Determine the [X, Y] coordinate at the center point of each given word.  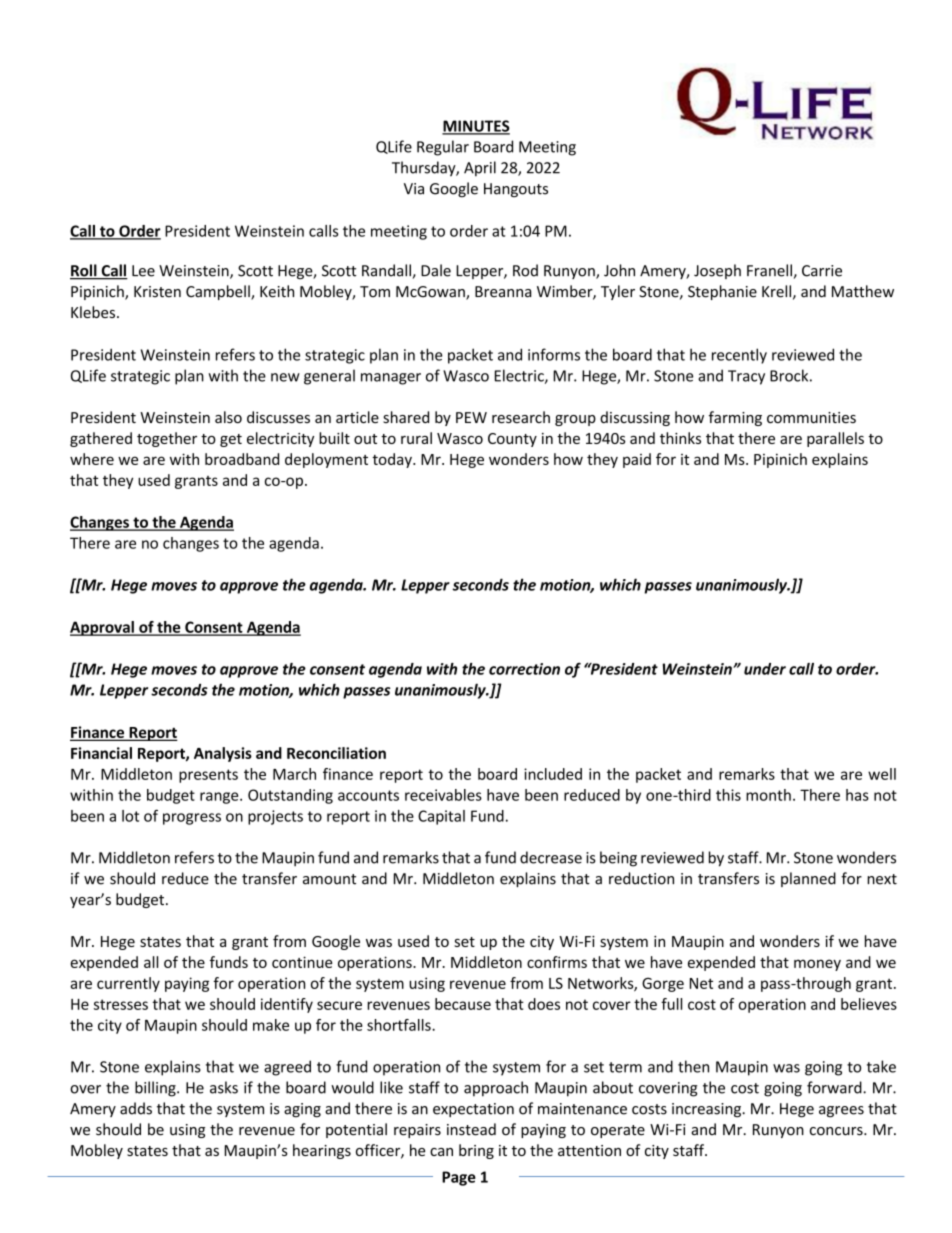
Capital [441, 817]
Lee [143, 271]
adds [136, 1108]
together [167, 439]
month [768, 795]
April [480, 169]
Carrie [822, 271]
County [512, 440]
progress [192, 819]
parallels [835, 439]
